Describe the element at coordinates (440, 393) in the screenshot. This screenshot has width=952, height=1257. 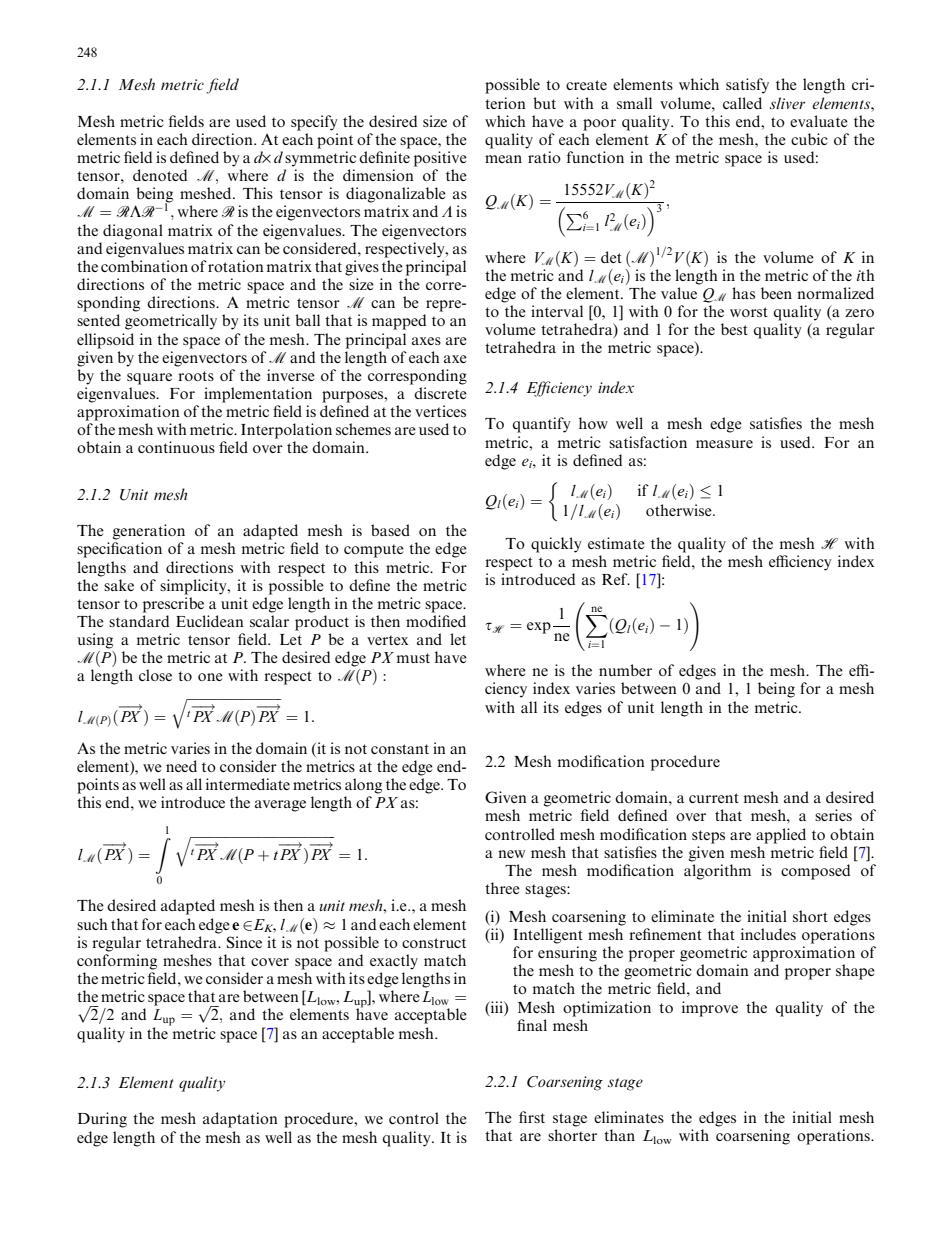
I see `discrete` at that location.
